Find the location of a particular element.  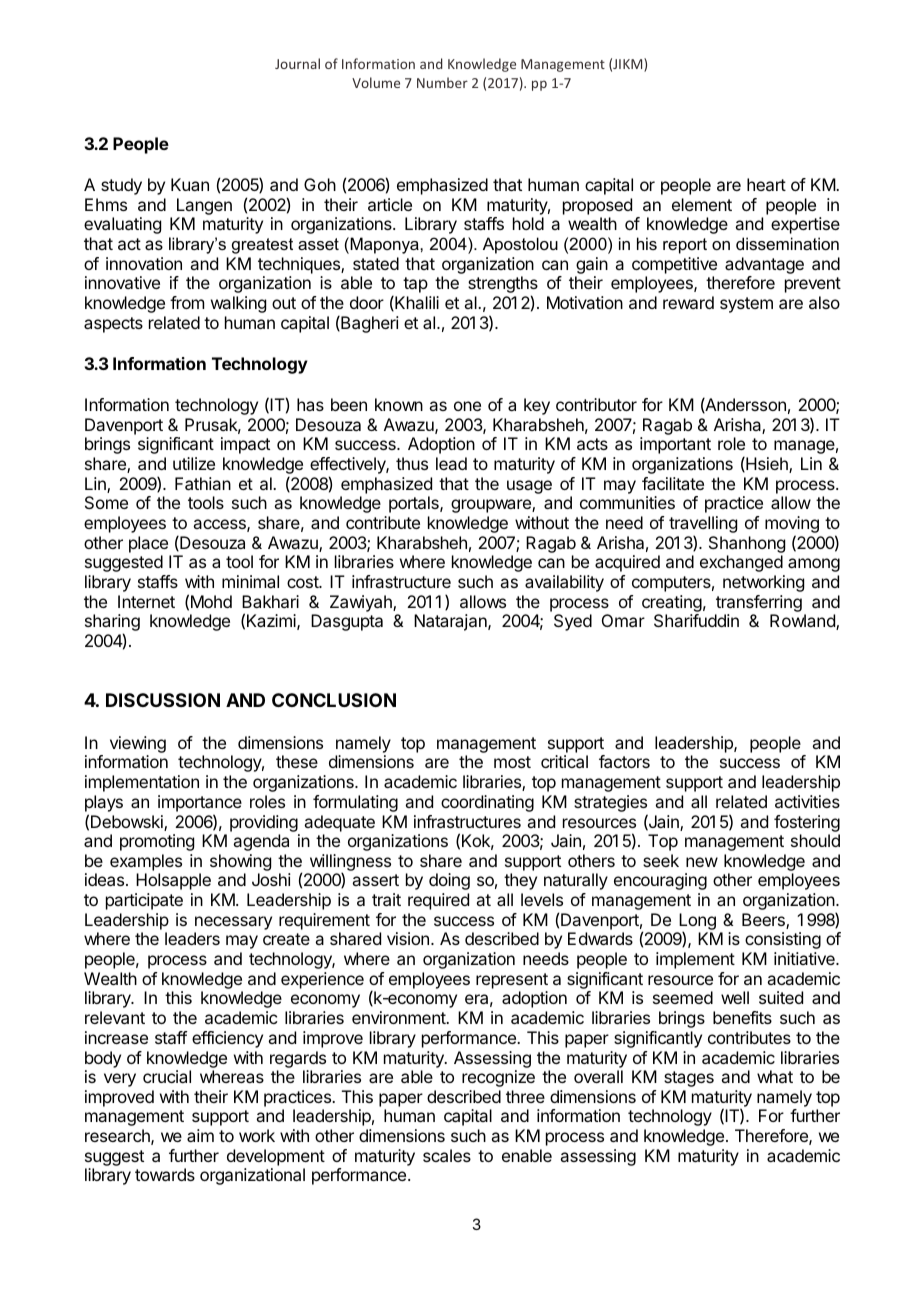

Beers is located at coordinates (764, 921).
